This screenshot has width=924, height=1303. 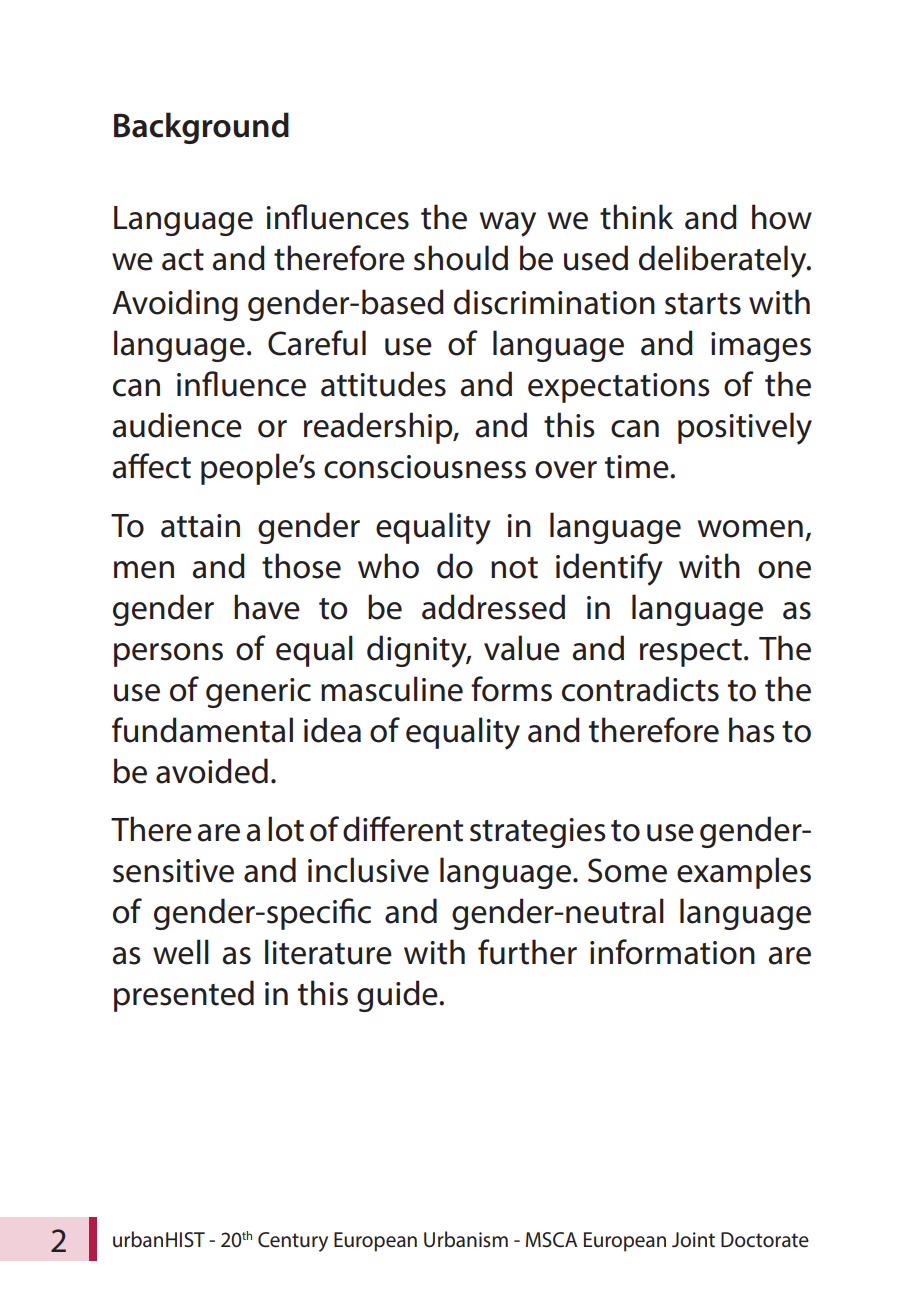 What do you see at coordinates (286, 829) in the screenshot?
I see `lot` at bounding box center [286, 829].
